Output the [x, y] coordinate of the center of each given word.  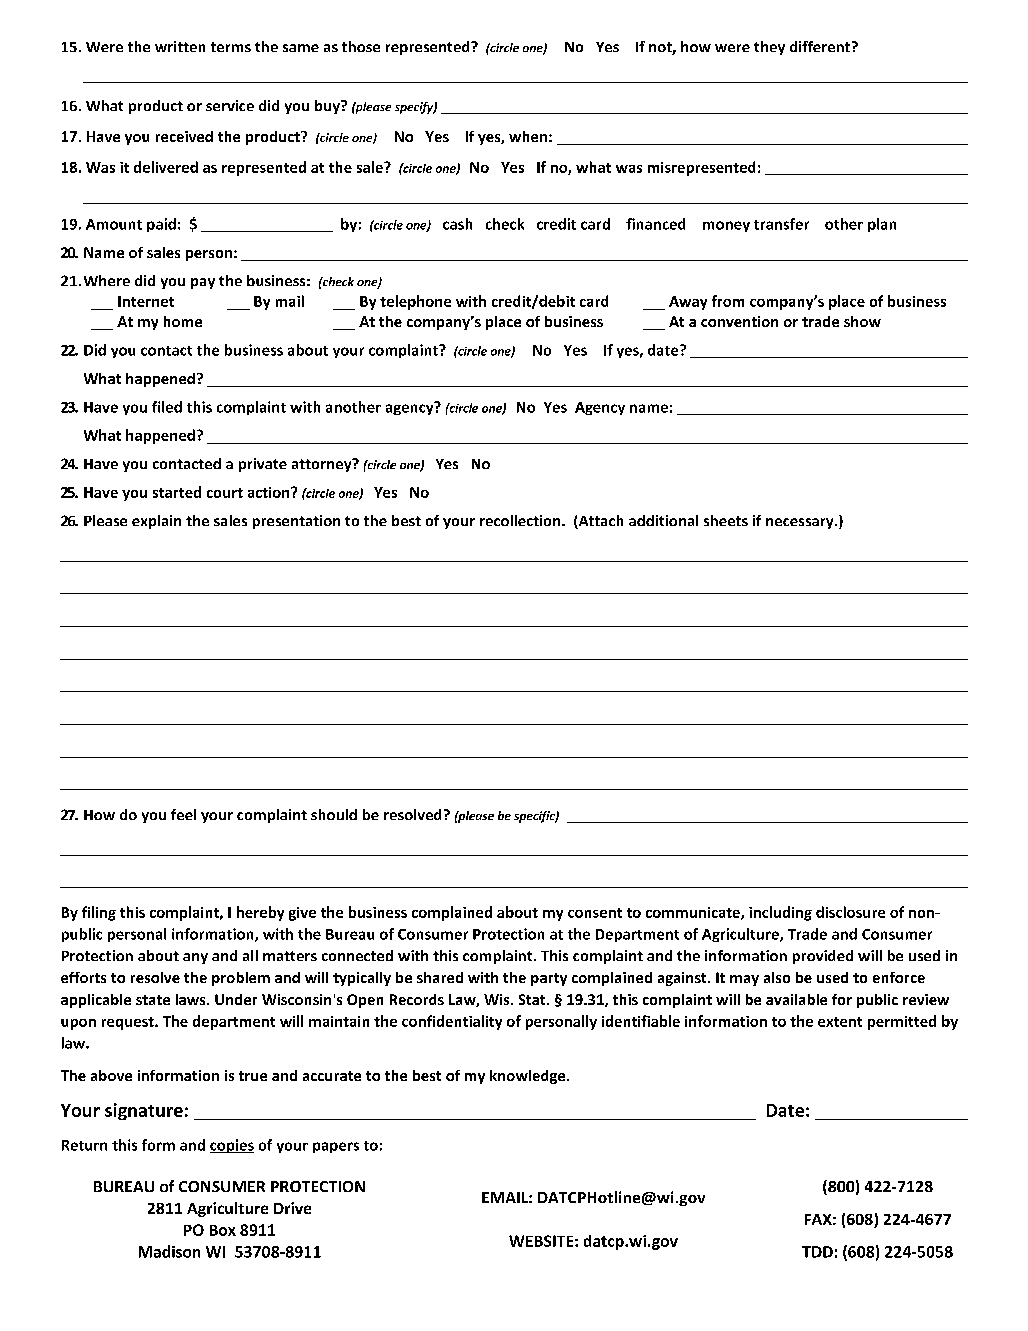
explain [156, 522]
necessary [801, 523]
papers [336, 1147]
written [180, 46]
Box [223, 1230]
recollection [521, 520]
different [821, 46]
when [528, 136]
